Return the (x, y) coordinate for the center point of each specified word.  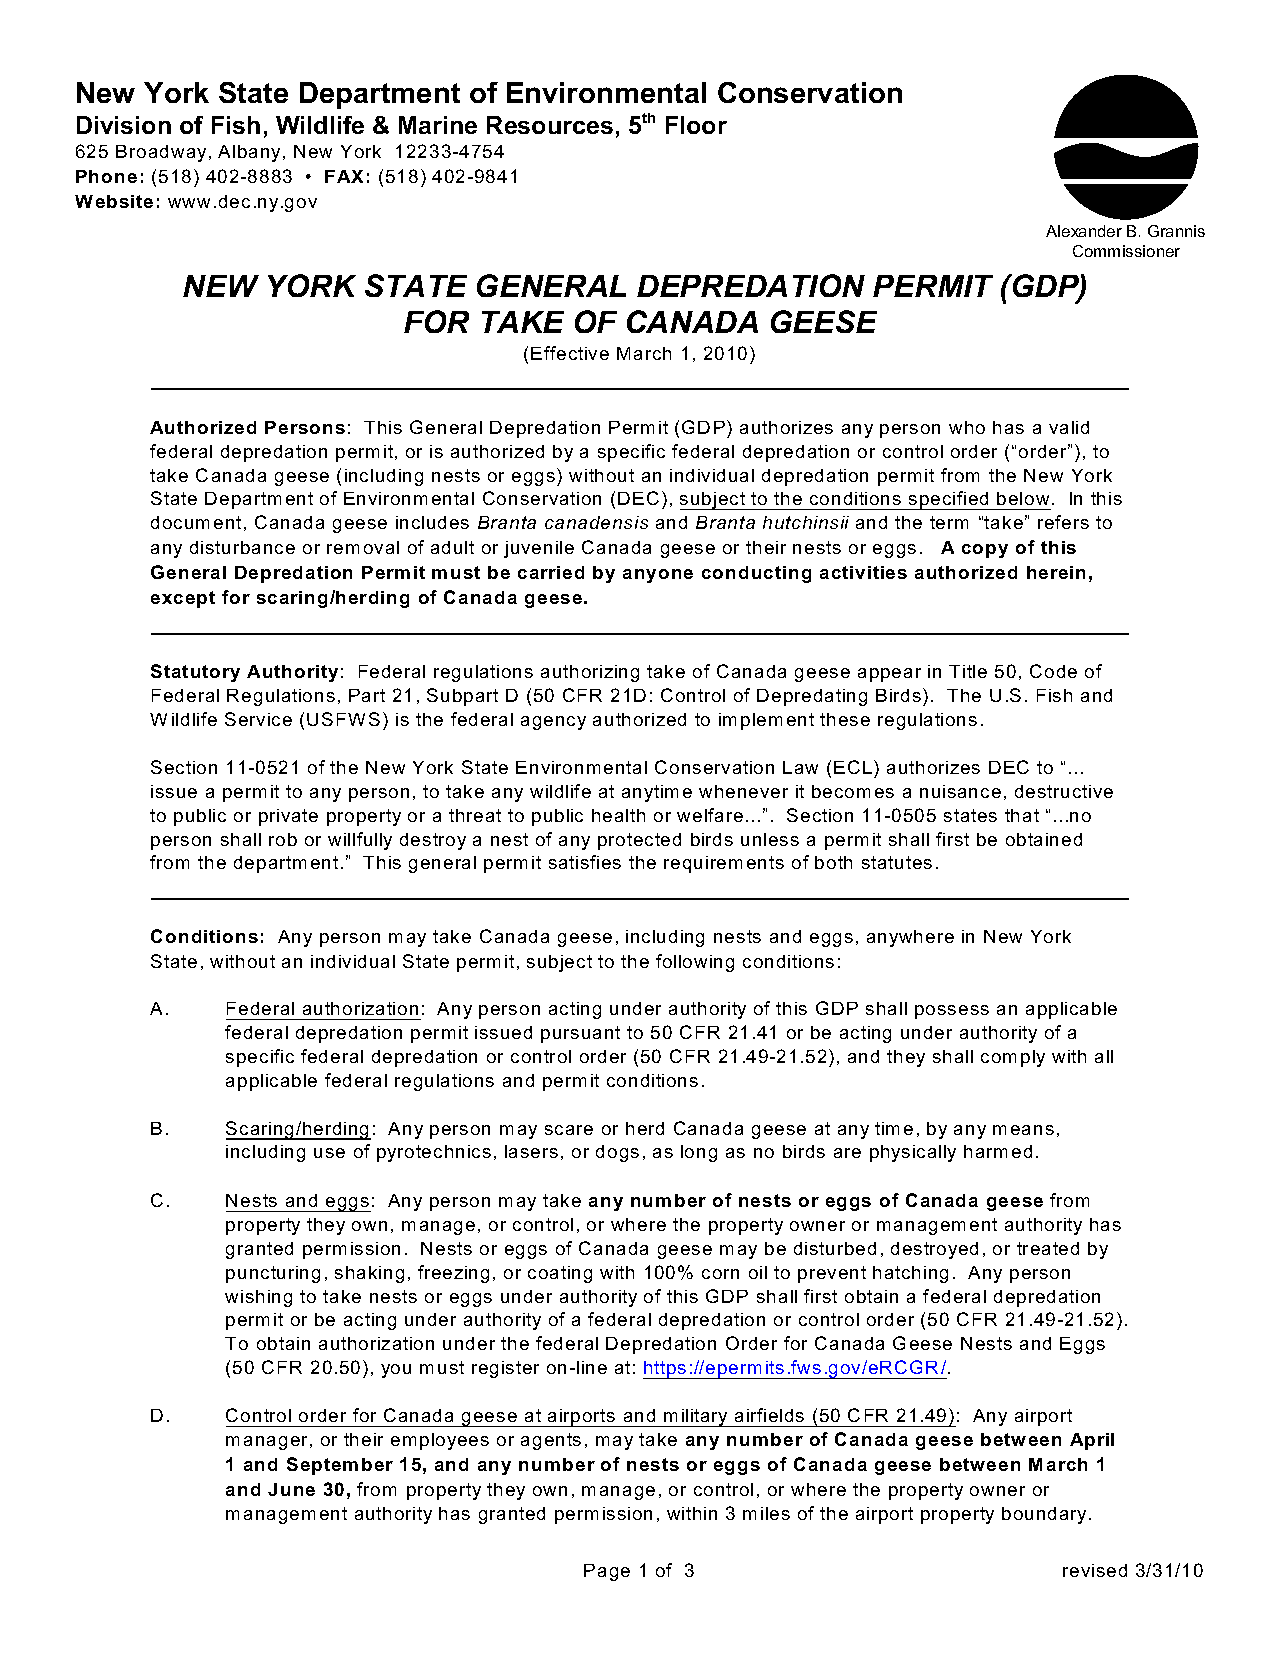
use (329, 1153)
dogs (617, 1153)
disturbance (242, 547)
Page (607, 1572)
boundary (1044, 1515)
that (1022, 815)
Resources (550, 125)
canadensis (596, 522)
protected (639, 841)
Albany (251, 153)
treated (1048, 1248)
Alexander (1084, 231)
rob (283, 839)
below (1023, 498)
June (291, 1489)
